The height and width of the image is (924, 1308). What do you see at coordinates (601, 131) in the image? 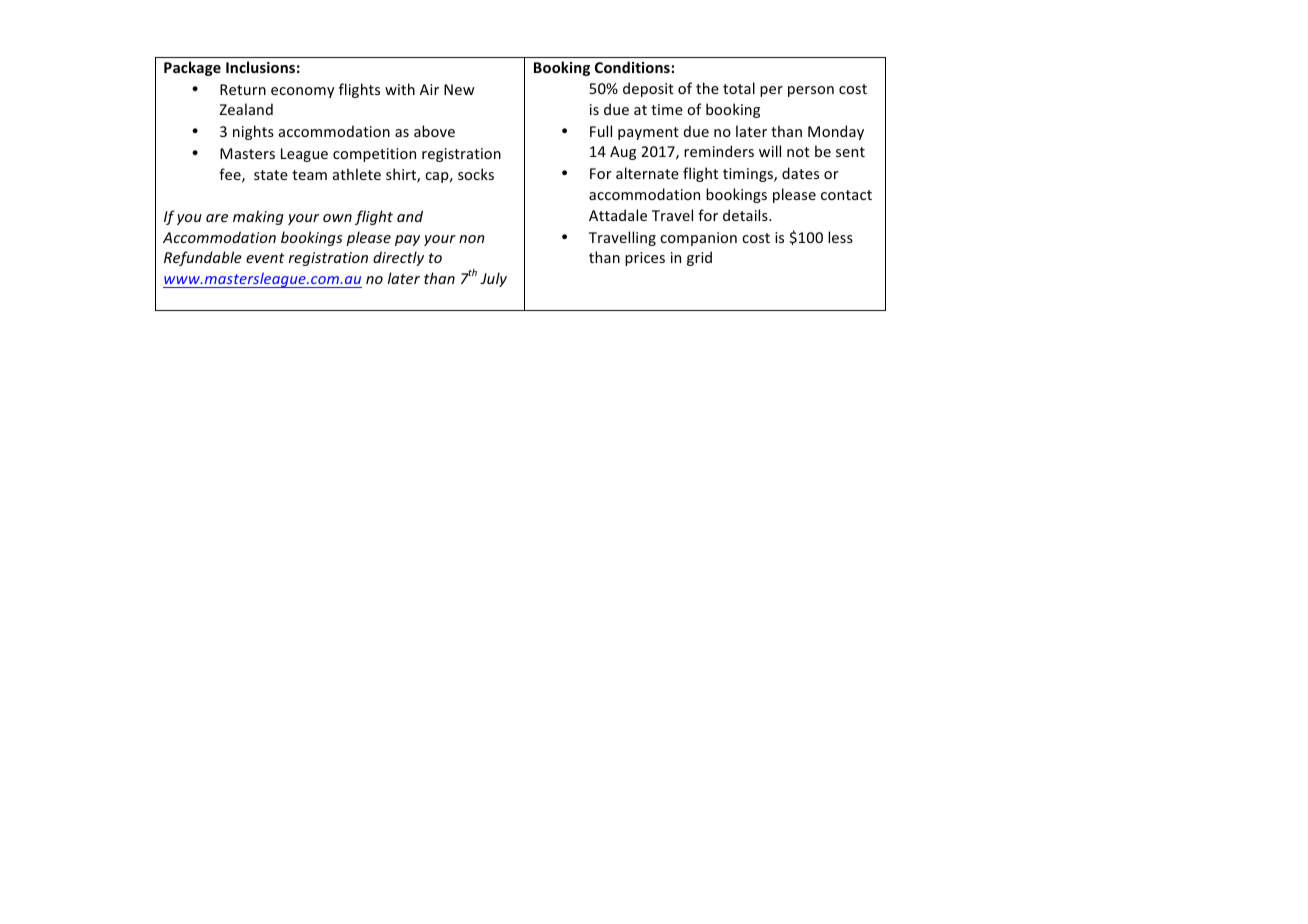
I see `Full` at bounding box center [601, 131].
